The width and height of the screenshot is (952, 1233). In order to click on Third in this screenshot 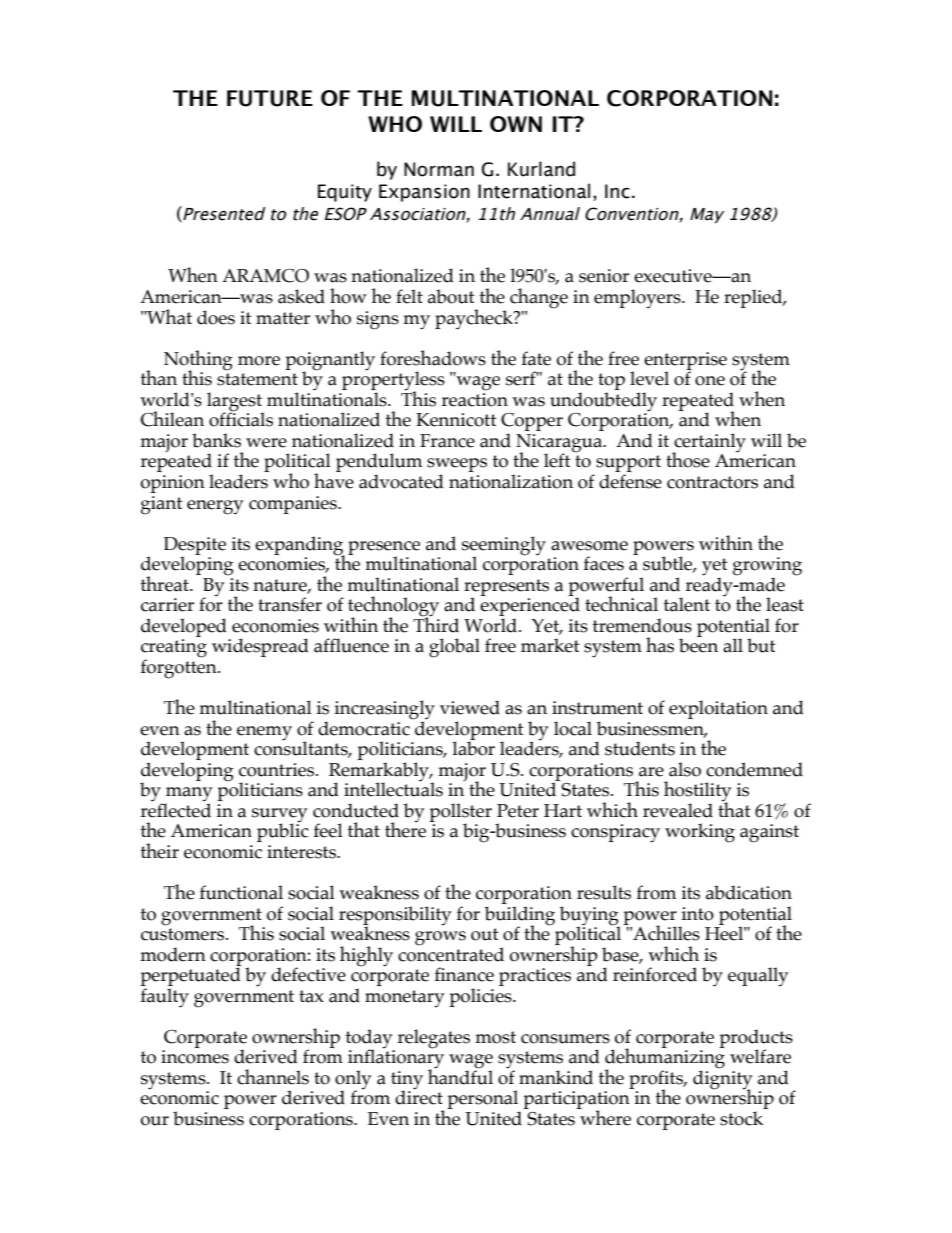, I will do `click(436, 624)`.
